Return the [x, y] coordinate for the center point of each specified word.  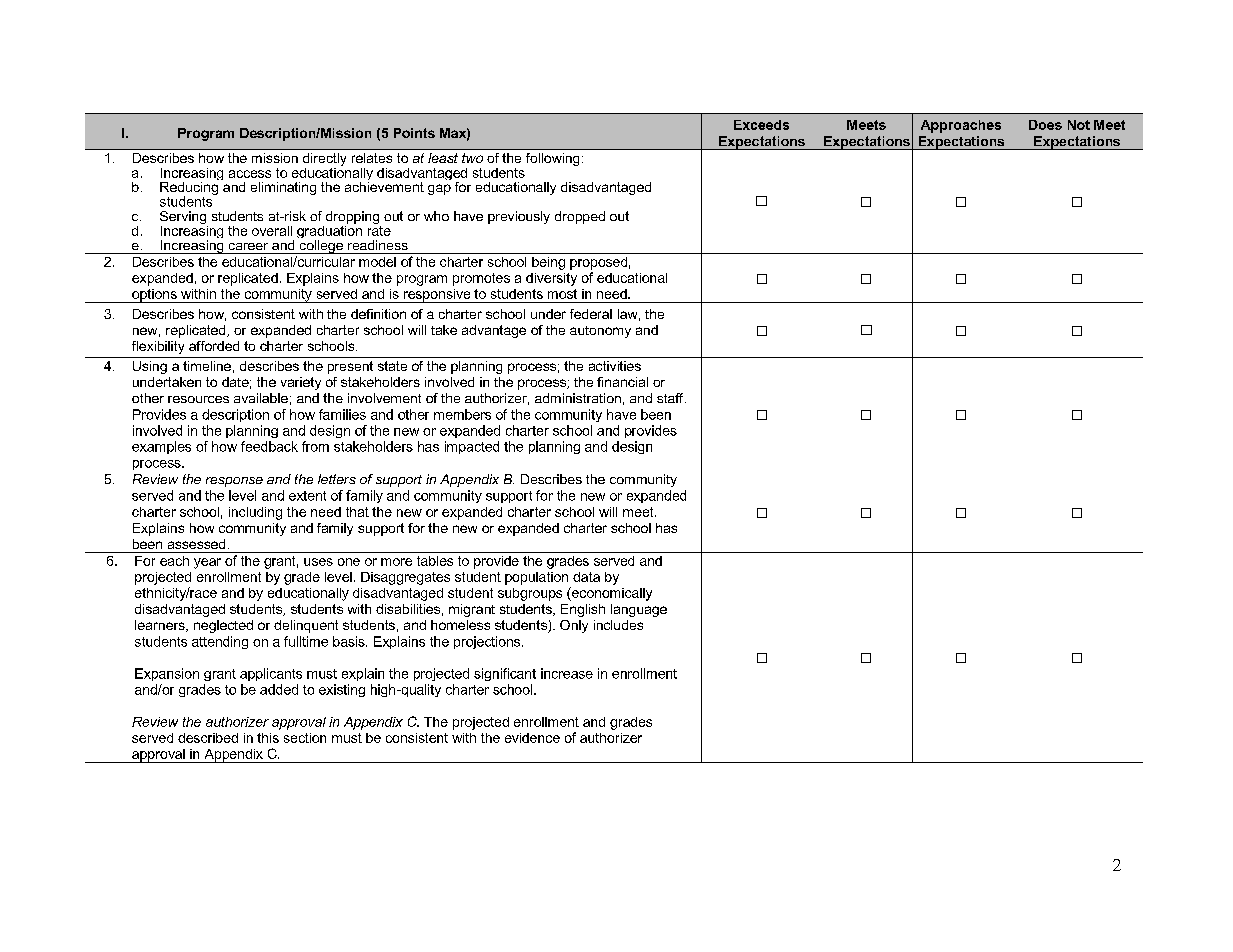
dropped [580, 217]
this [268, 738]
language [639, 610]
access [250, 174]
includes [618, 625]
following [552, 159]
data [586, 577]
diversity [551, 279]
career [248, 246]
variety [301, 383]
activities [615, 366]
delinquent [306, 626]
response [234, 482]
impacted [472, 447]
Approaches [961, 126]
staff [671, 398]
